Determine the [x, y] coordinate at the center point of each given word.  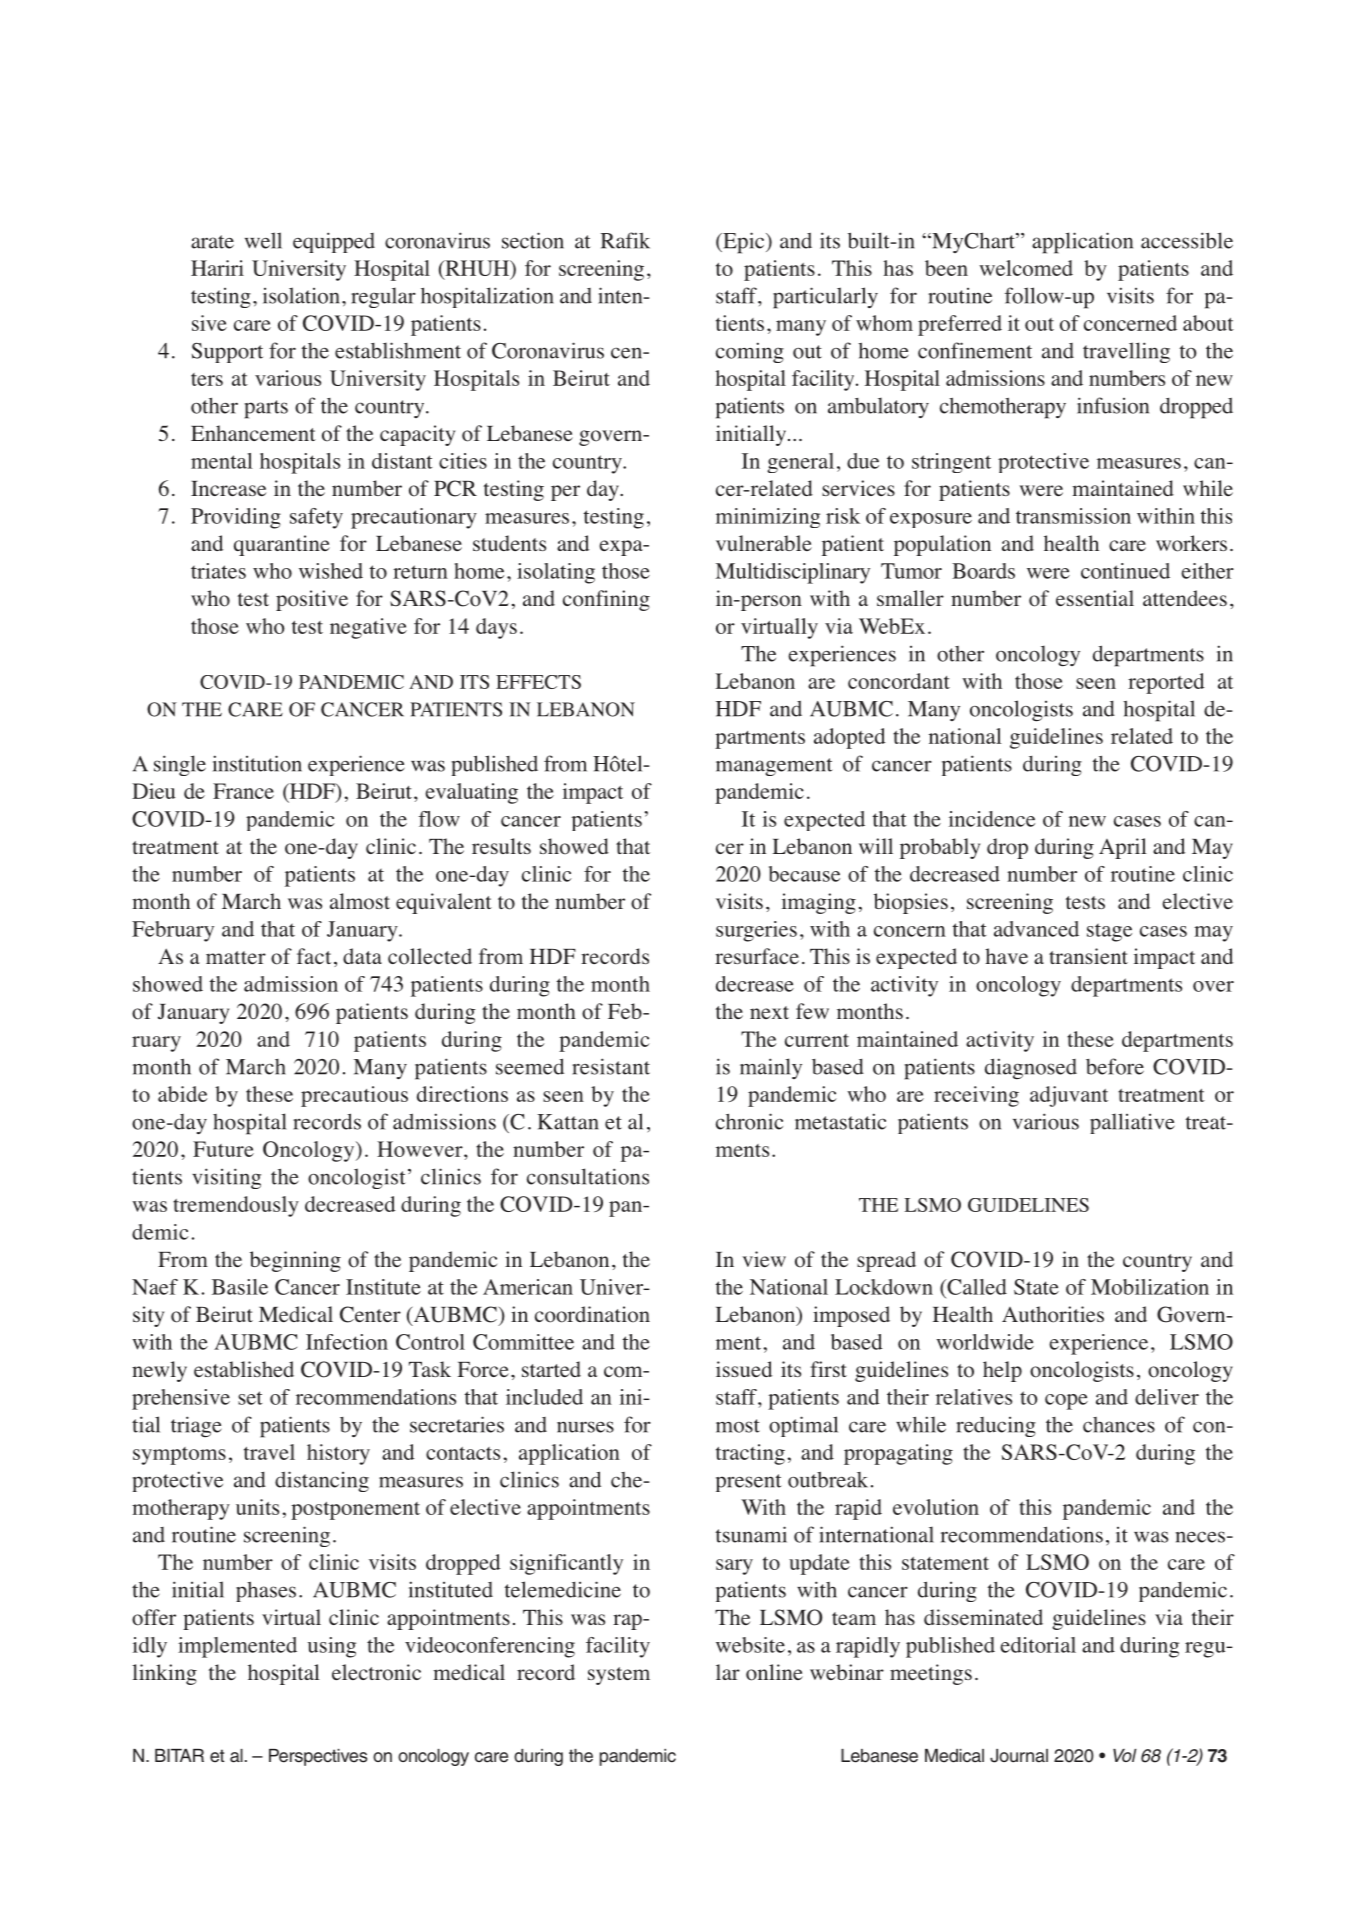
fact [314, 956]
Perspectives [318, 1757]
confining [606, 600]
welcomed [1026, 268]
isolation [301, 295]
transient [1088, 956]
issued [744, 1369]
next [769, 1012]
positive [312, 600]
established [244, 1369]
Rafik [625, 240]
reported [1166, 683]
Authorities [1053, 1314]
